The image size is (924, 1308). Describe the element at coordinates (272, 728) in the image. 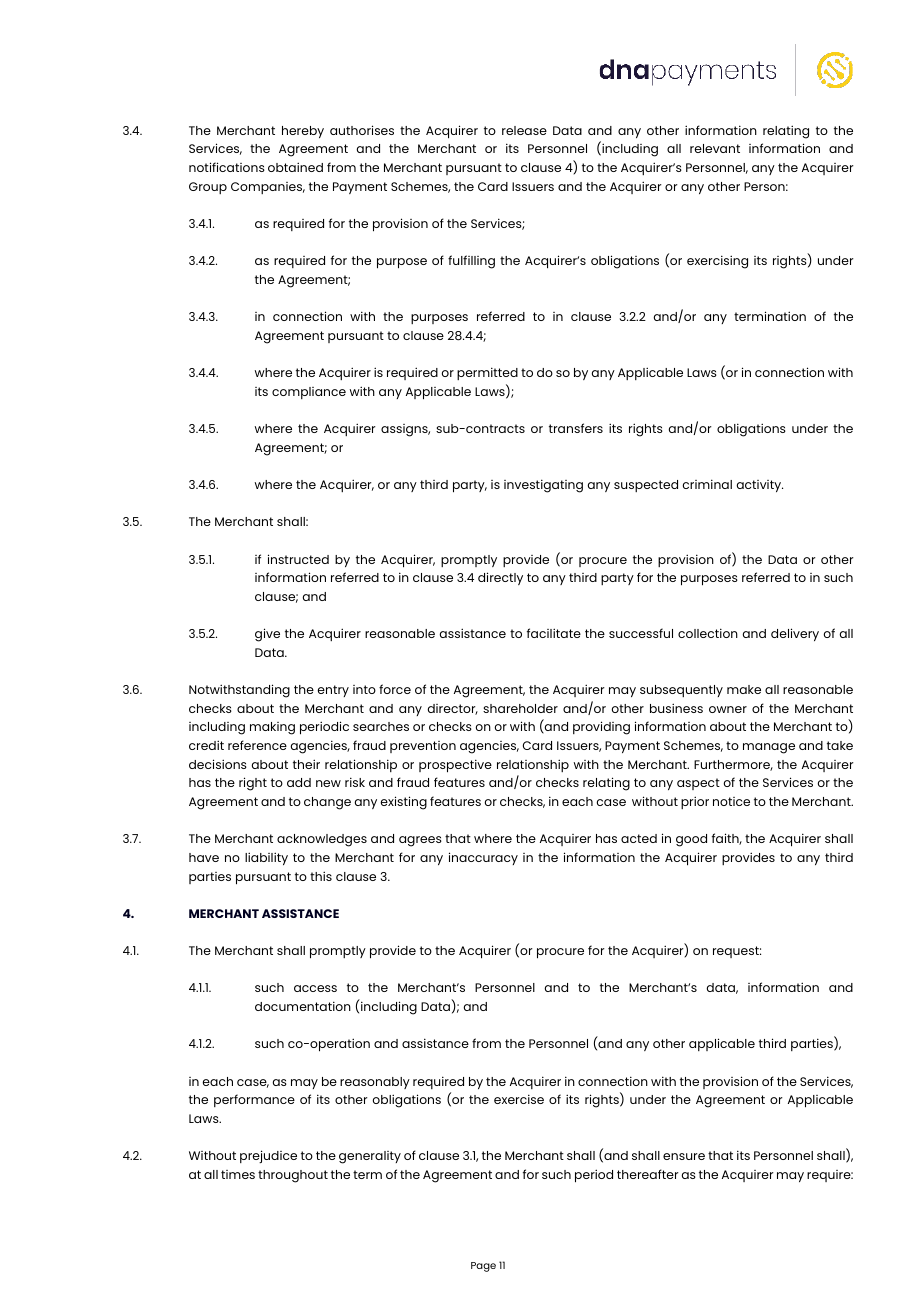

I see `making` at that location.
